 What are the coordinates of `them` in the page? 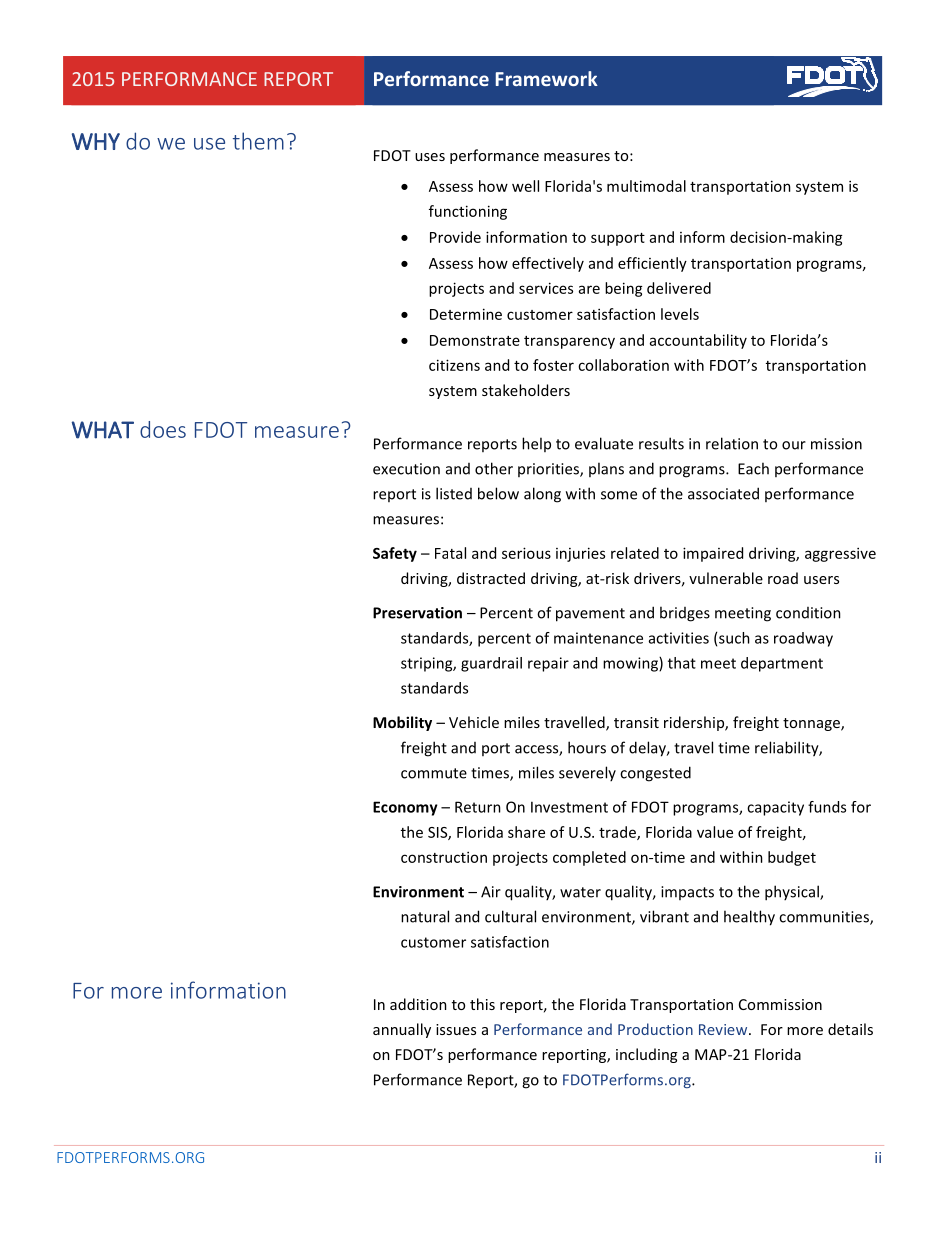 It's located at (258, 141).
